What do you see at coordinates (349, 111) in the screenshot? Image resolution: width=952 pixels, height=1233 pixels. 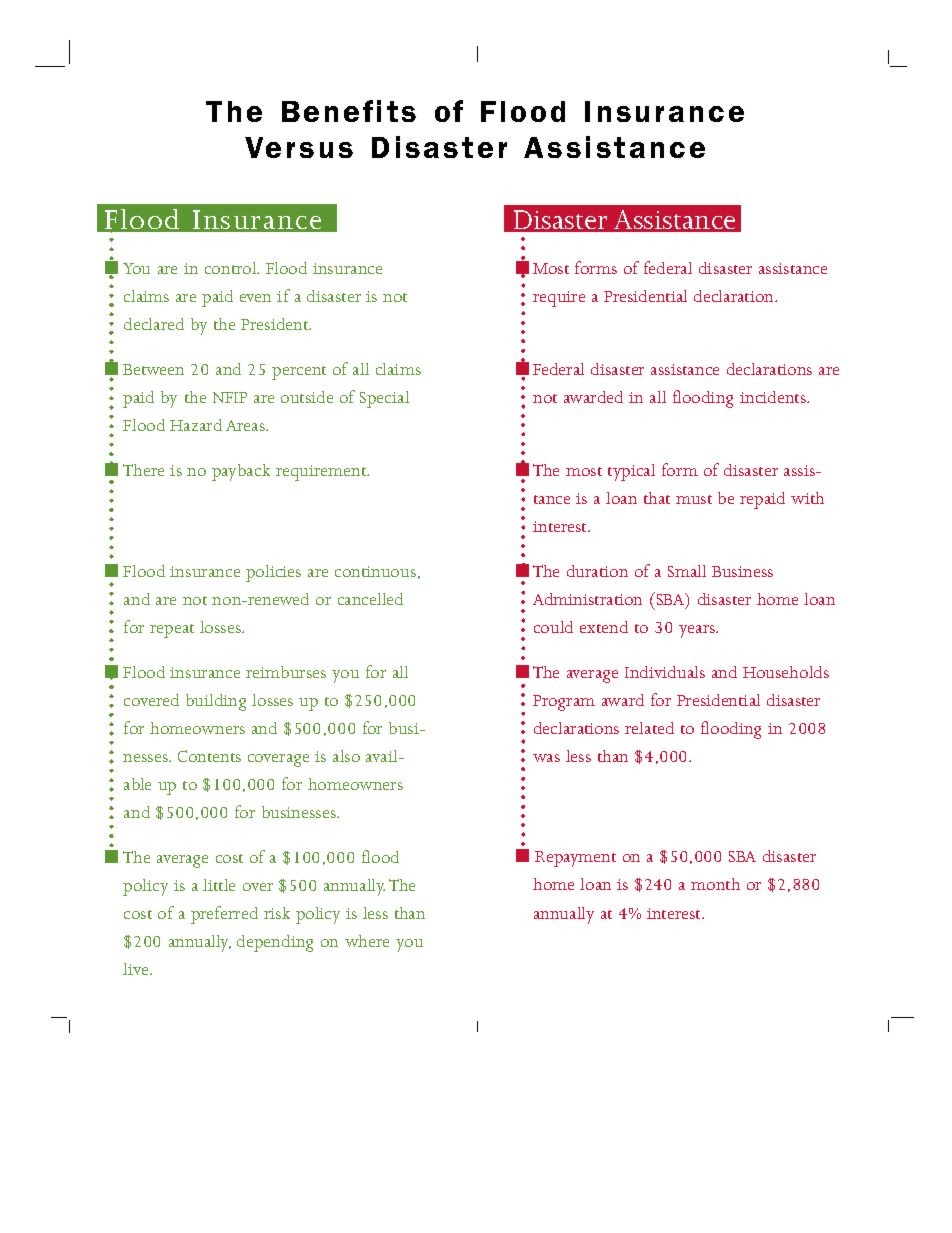 I see `Benefits` at bounding box center [349, 111].
